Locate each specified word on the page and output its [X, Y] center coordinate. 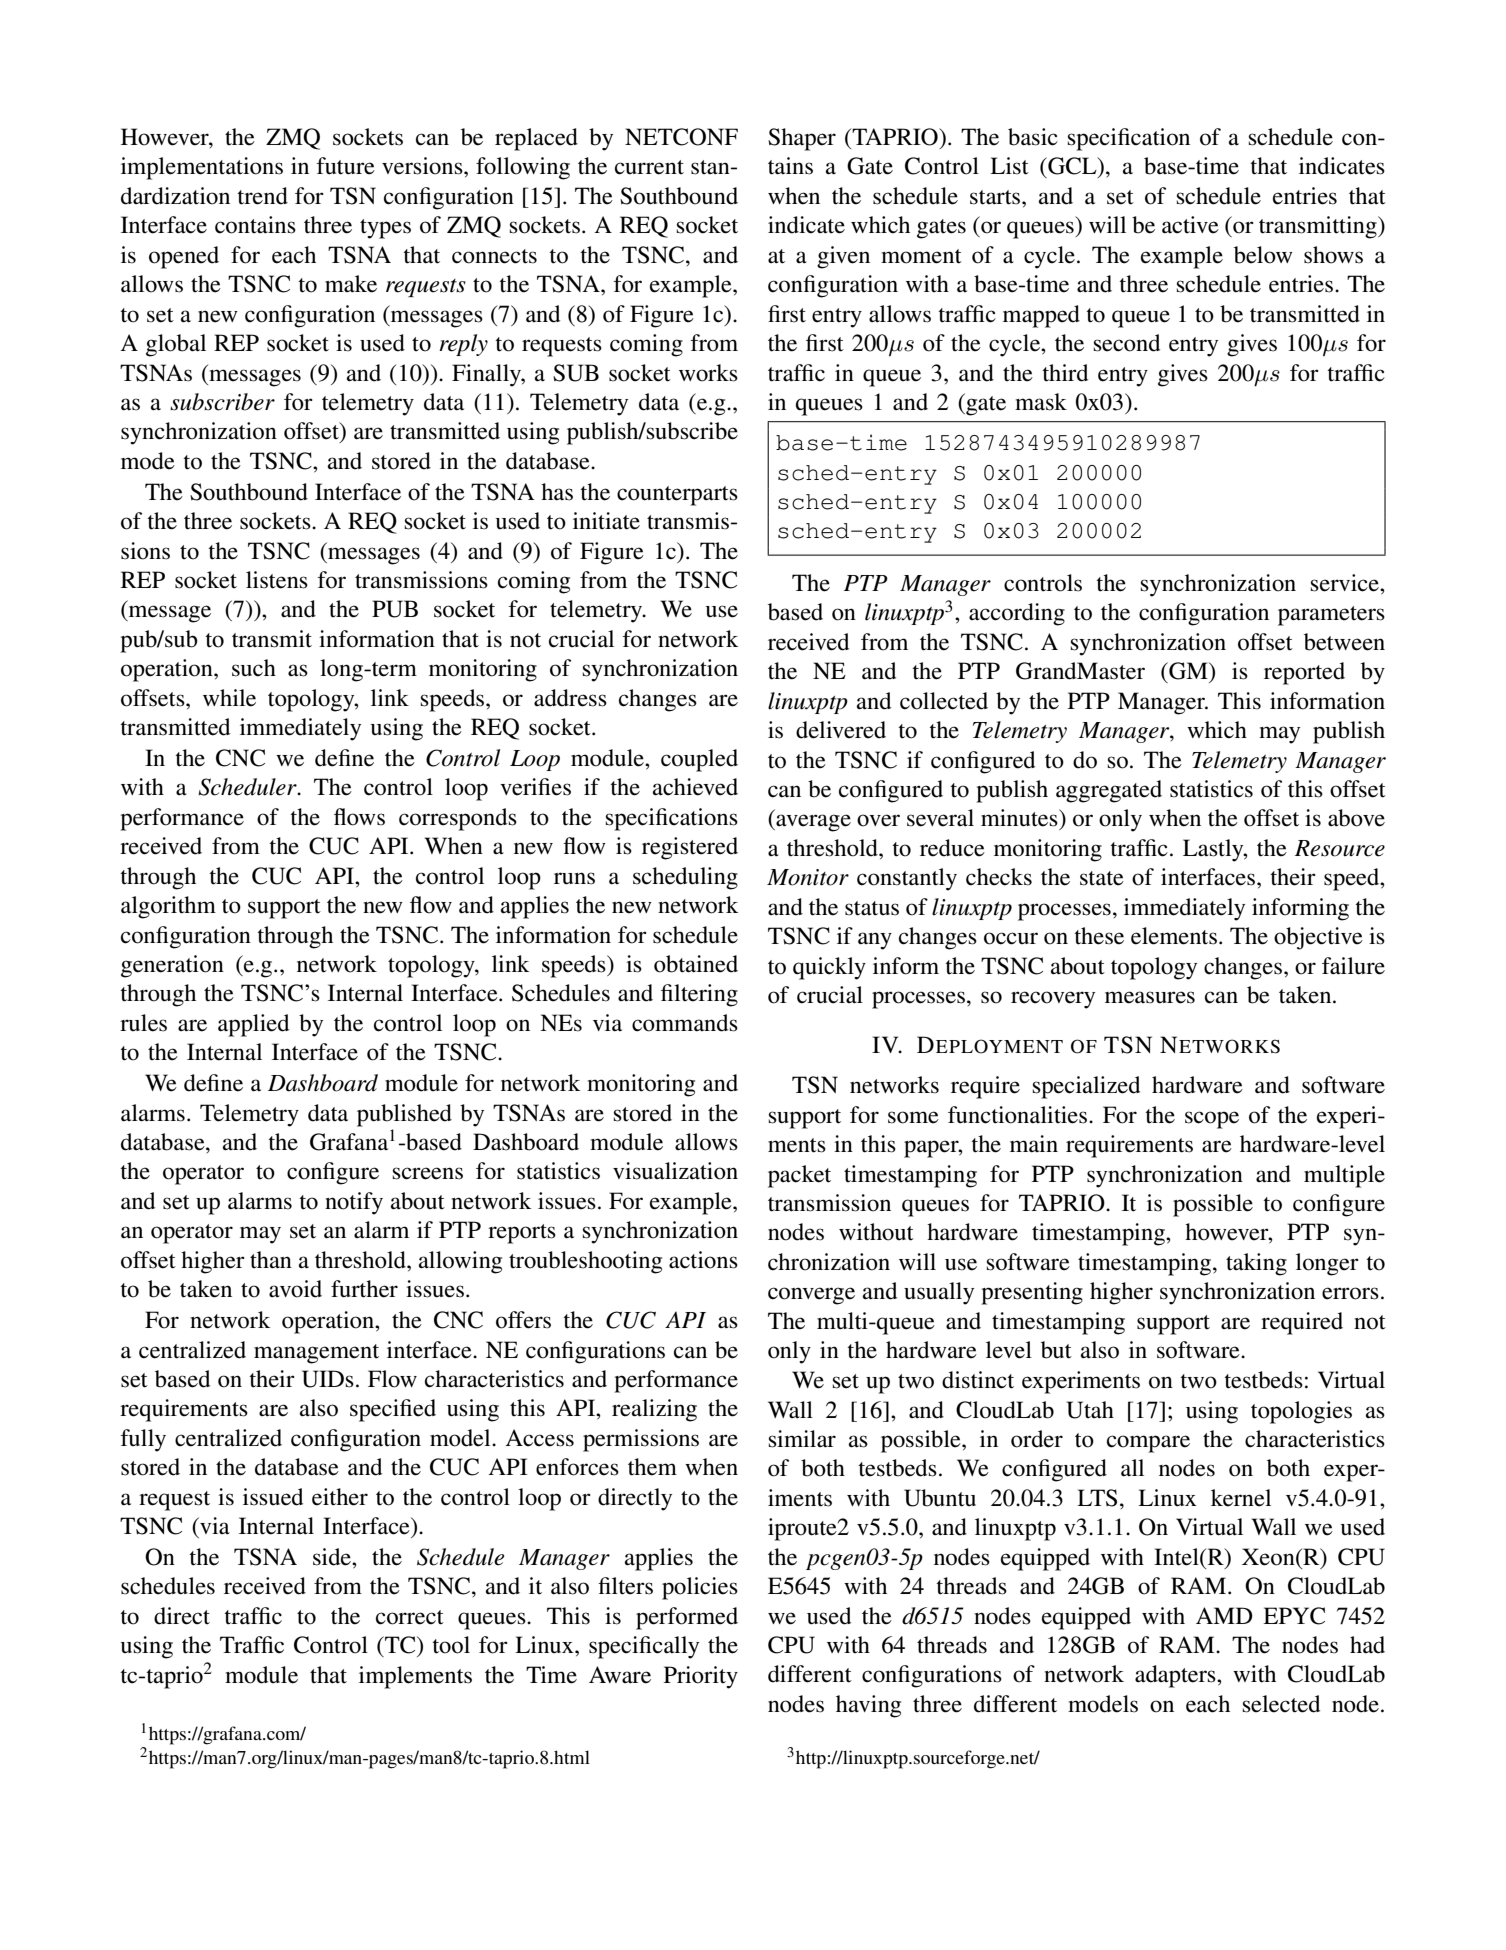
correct [410, 1617]
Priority [701, 1677]
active [1190, 225]
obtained [696, 964]
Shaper [802, 139]
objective [1318, 938]
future [346, 166]
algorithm [168, 907]
